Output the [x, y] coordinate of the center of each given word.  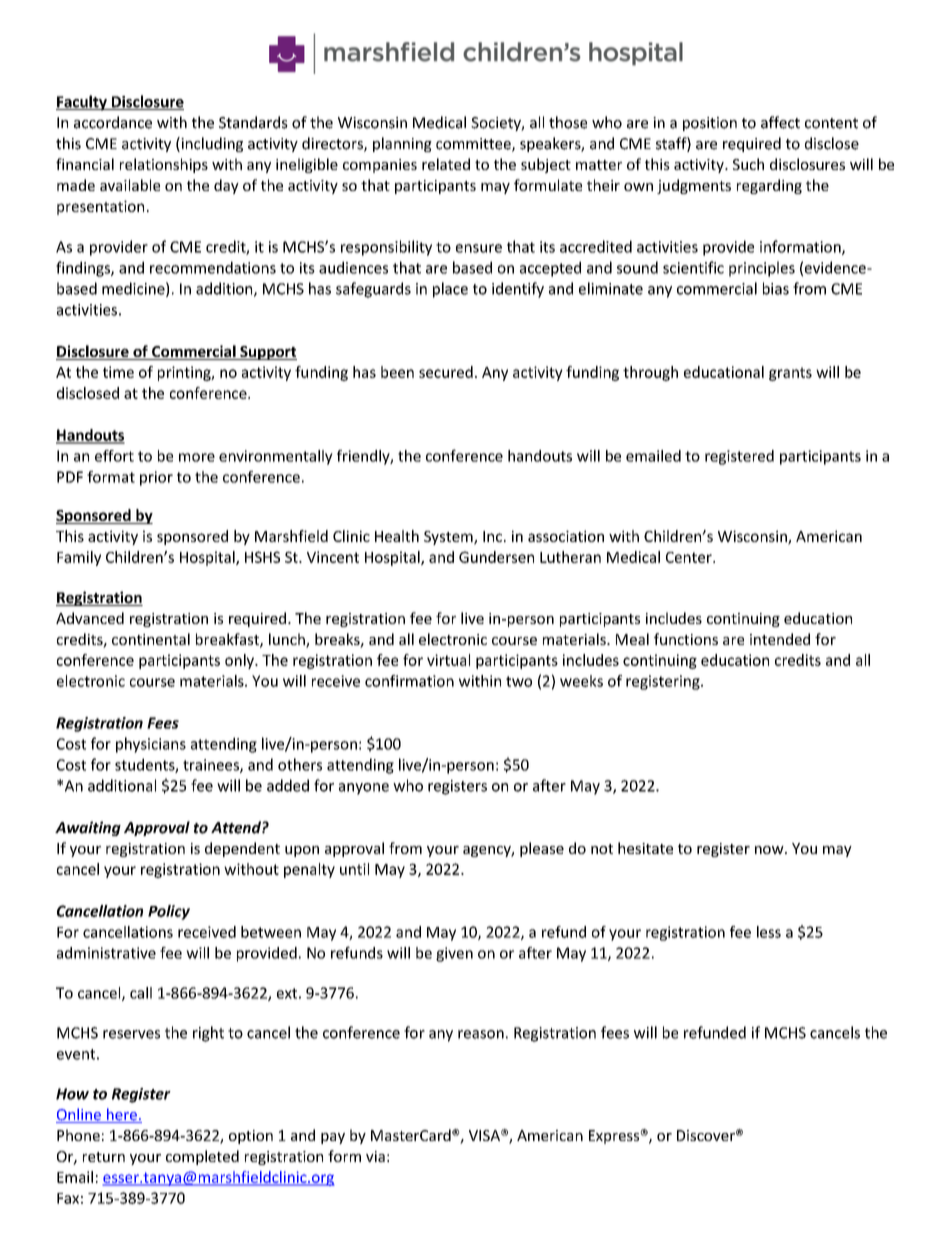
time [118, 372]
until [354, 869]
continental [151, 639]
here [121, 1115]
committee [474, 145]
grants [790, 374]
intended [780, 639]
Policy [169, 912]
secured [446, 372]
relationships [164, 165]
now [770, 850]
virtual [448, 660]
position [710, 124]
